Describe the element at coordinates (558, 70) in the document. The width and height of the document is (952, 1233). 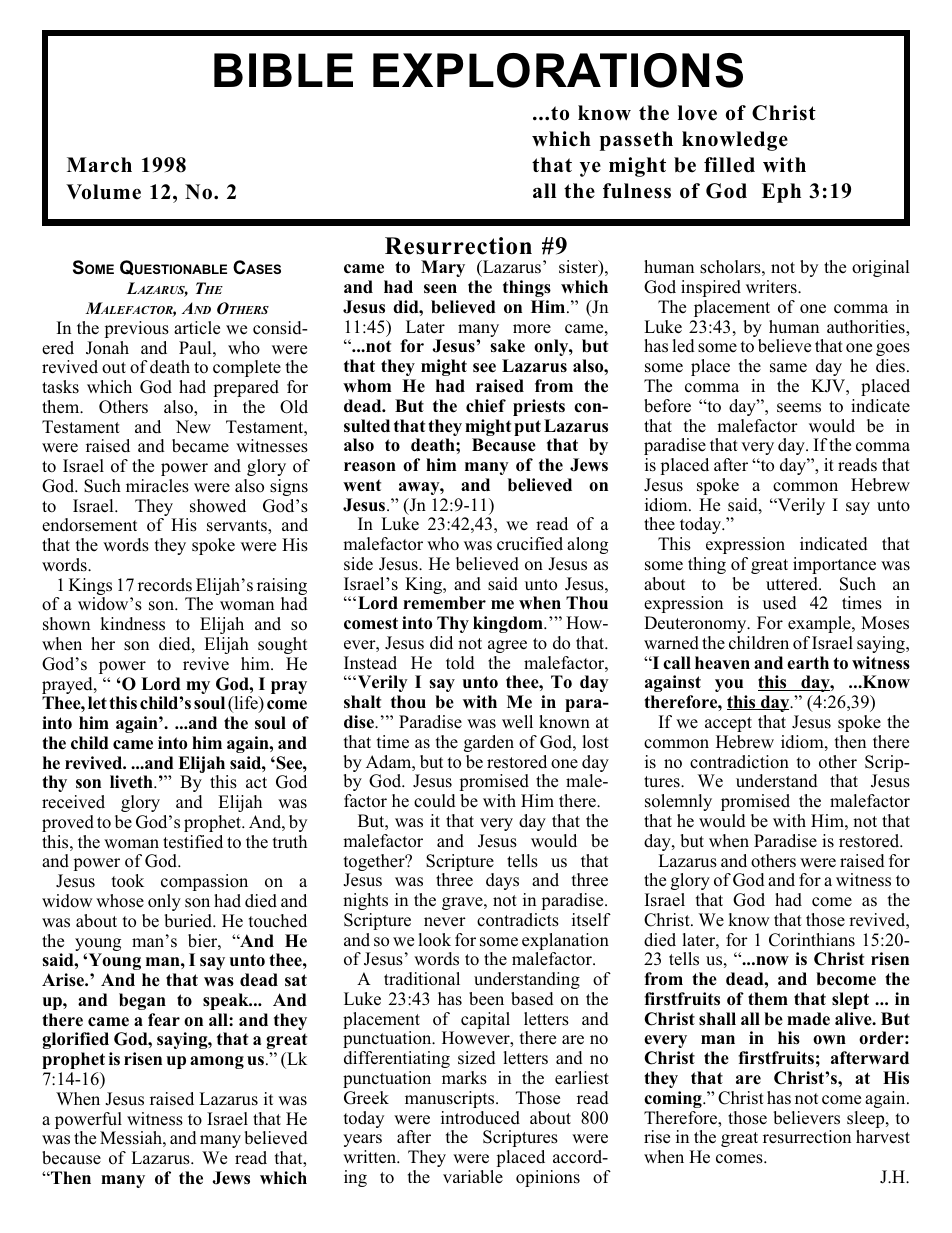
I see `EXPLORATIONS` at that location.
